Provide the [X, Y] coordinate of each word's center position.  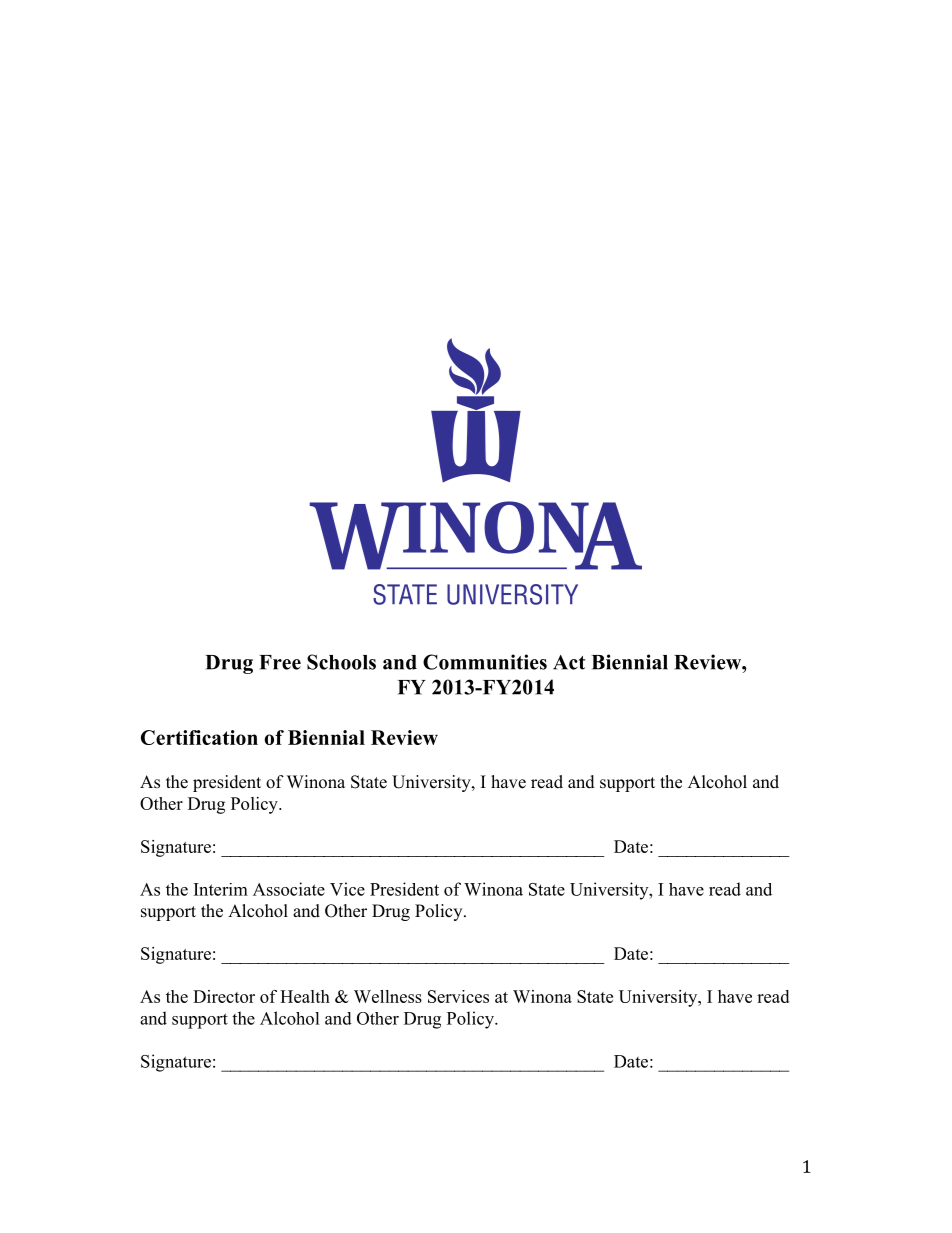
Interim [221, 889]
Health [305, 996]
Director [224, 996]
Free [280, 662]
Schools [341, 662]
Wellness [388, 996]
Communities [485, 662]
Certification [199, 737]
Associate [289, 889]
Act [569, 662]
